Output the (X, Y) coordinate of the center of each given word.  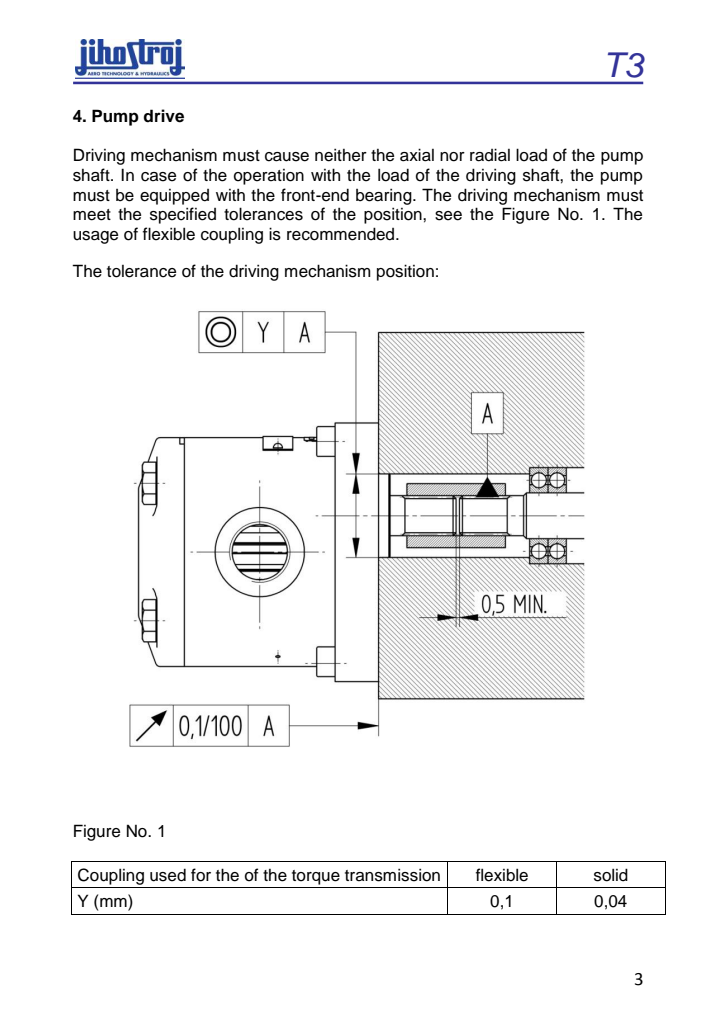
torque (316, 877)
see (448, 216)
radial (490, 155)
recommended (342, 234)
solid (611, 875)
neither (341, 155)
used (168, 875)
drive (163, 116)
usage (95, 237)
